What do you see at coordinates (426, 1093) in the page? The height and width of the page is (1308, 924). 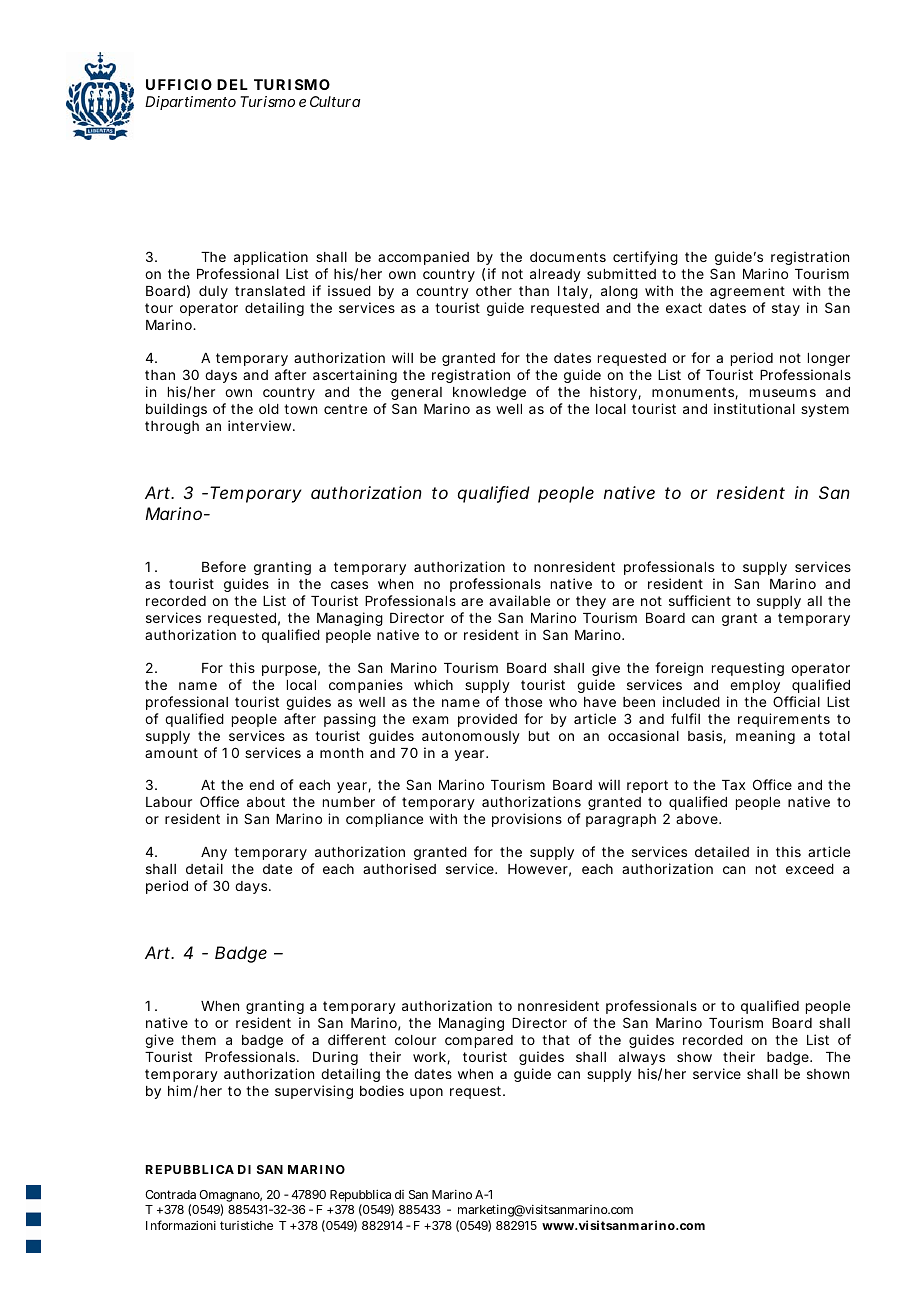 I see `upon` at bounding box center [426, 1093].
